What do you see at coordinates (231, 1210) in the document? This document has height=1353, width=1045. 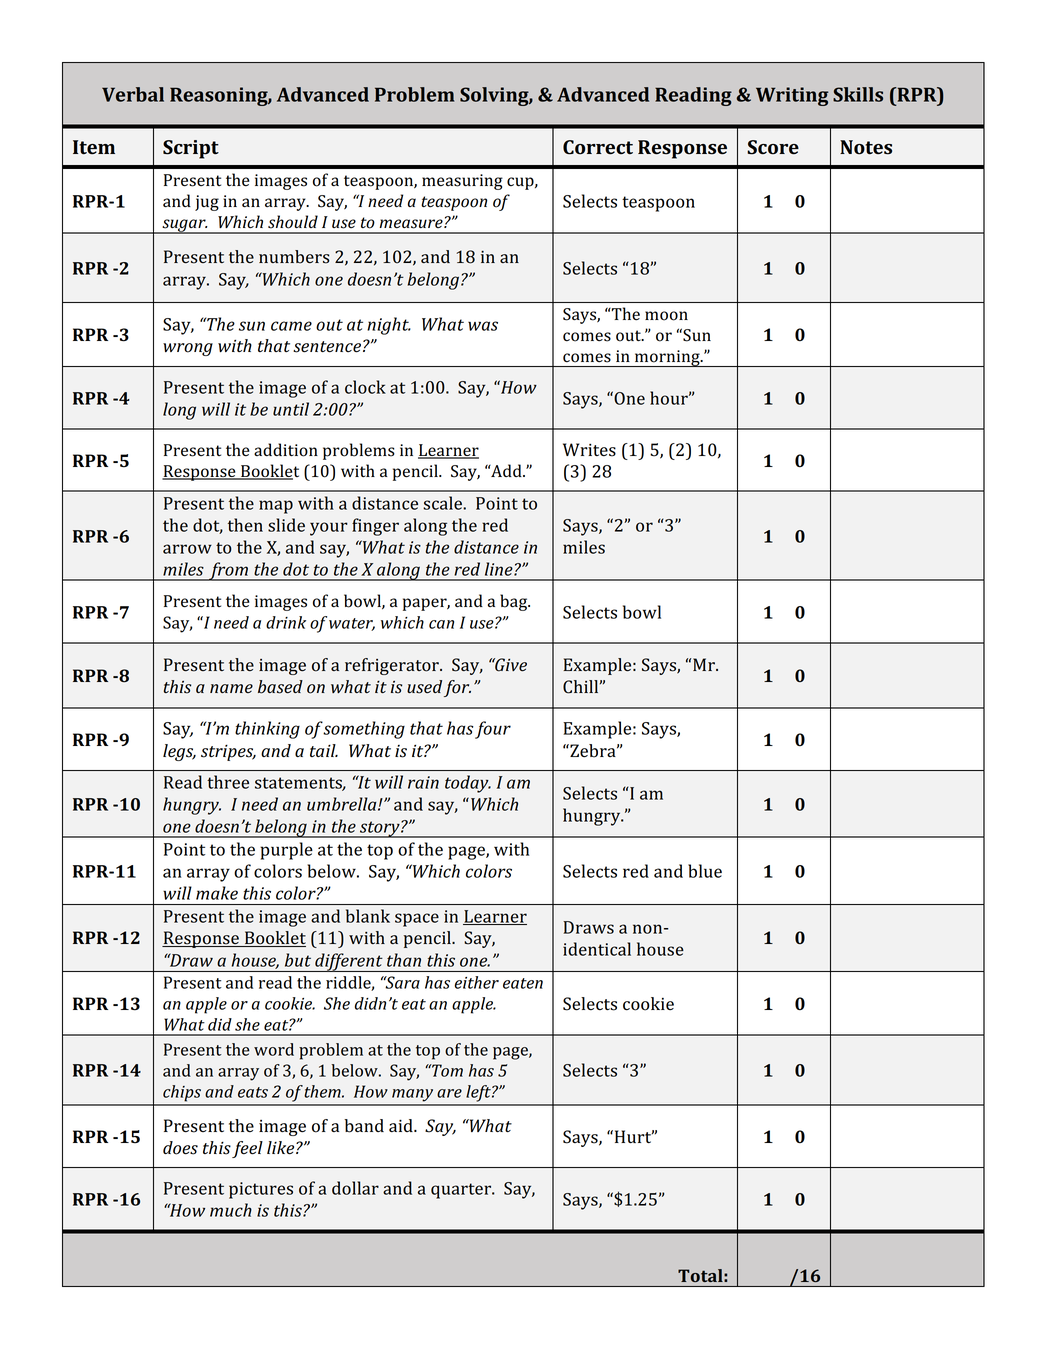 I see `much` at bounding box center [231, 1210].
